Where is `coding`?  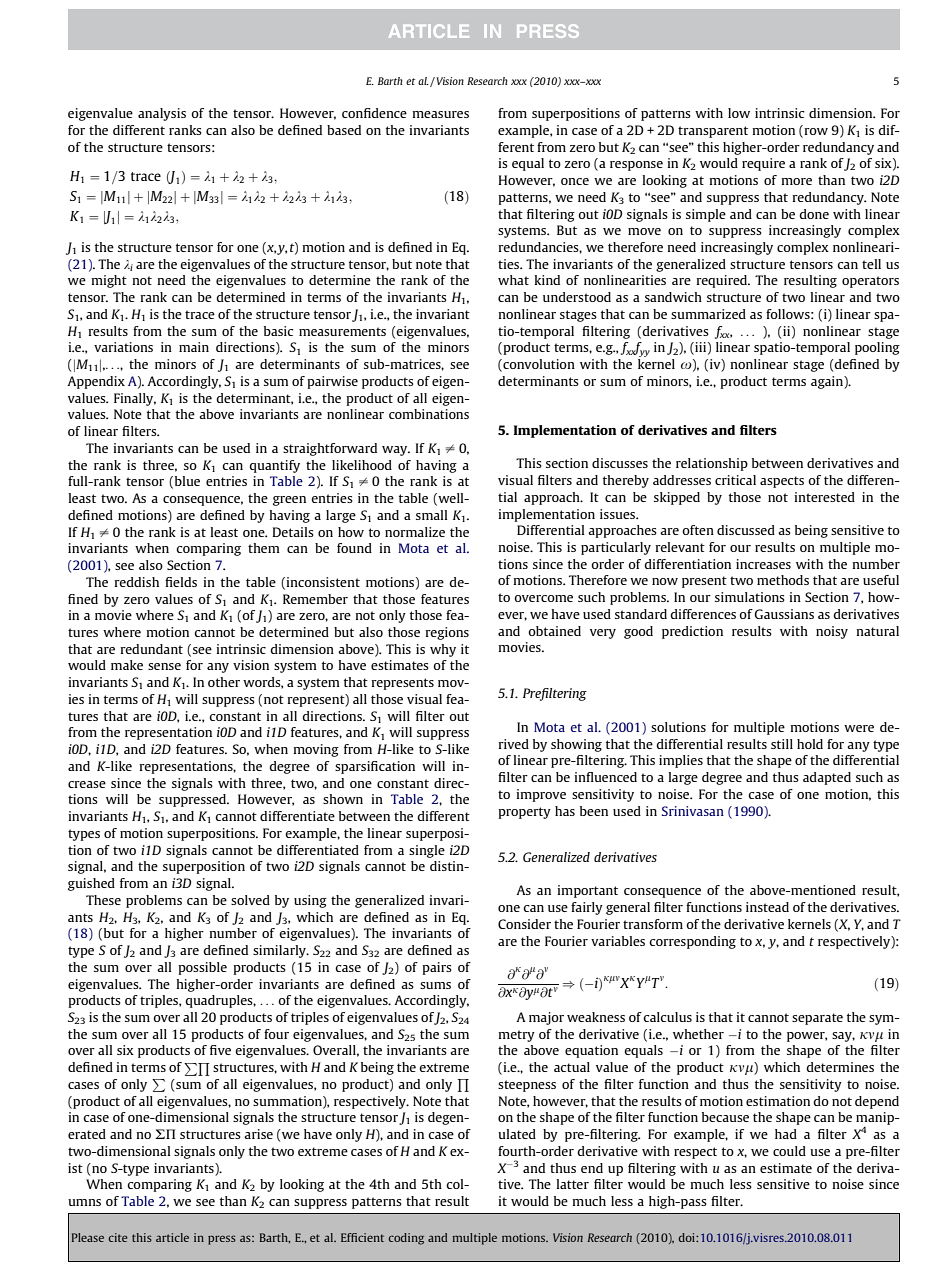 coding is located at coordinates (406, 1239).
